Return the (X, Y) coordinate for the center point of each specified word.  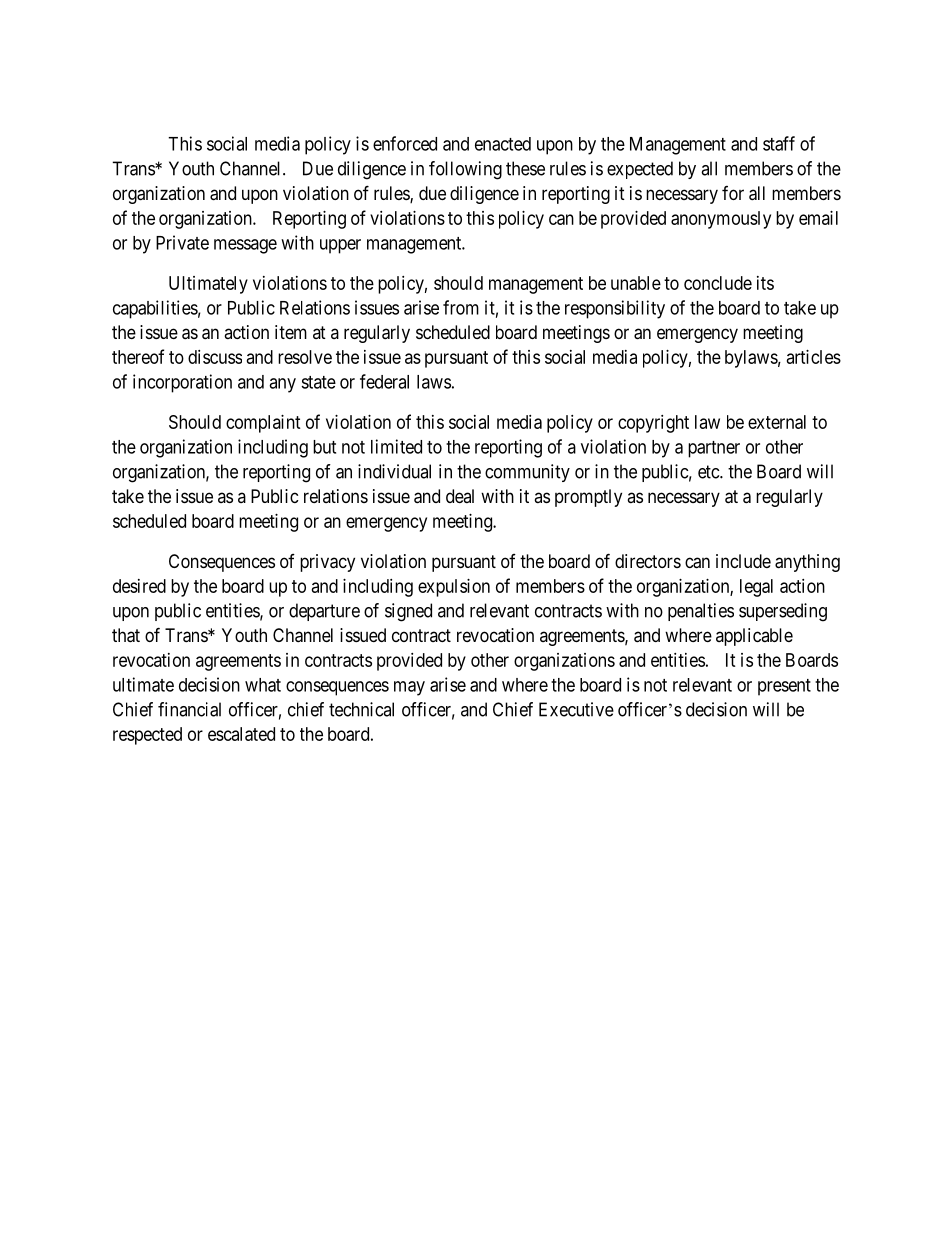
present (784, 687)
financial (189, 709)
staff (779, 143)
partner (714, 449)
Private (182, 242)
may (409, 688)
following (465, 170)
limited (396, 446)
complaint (263, 424)
